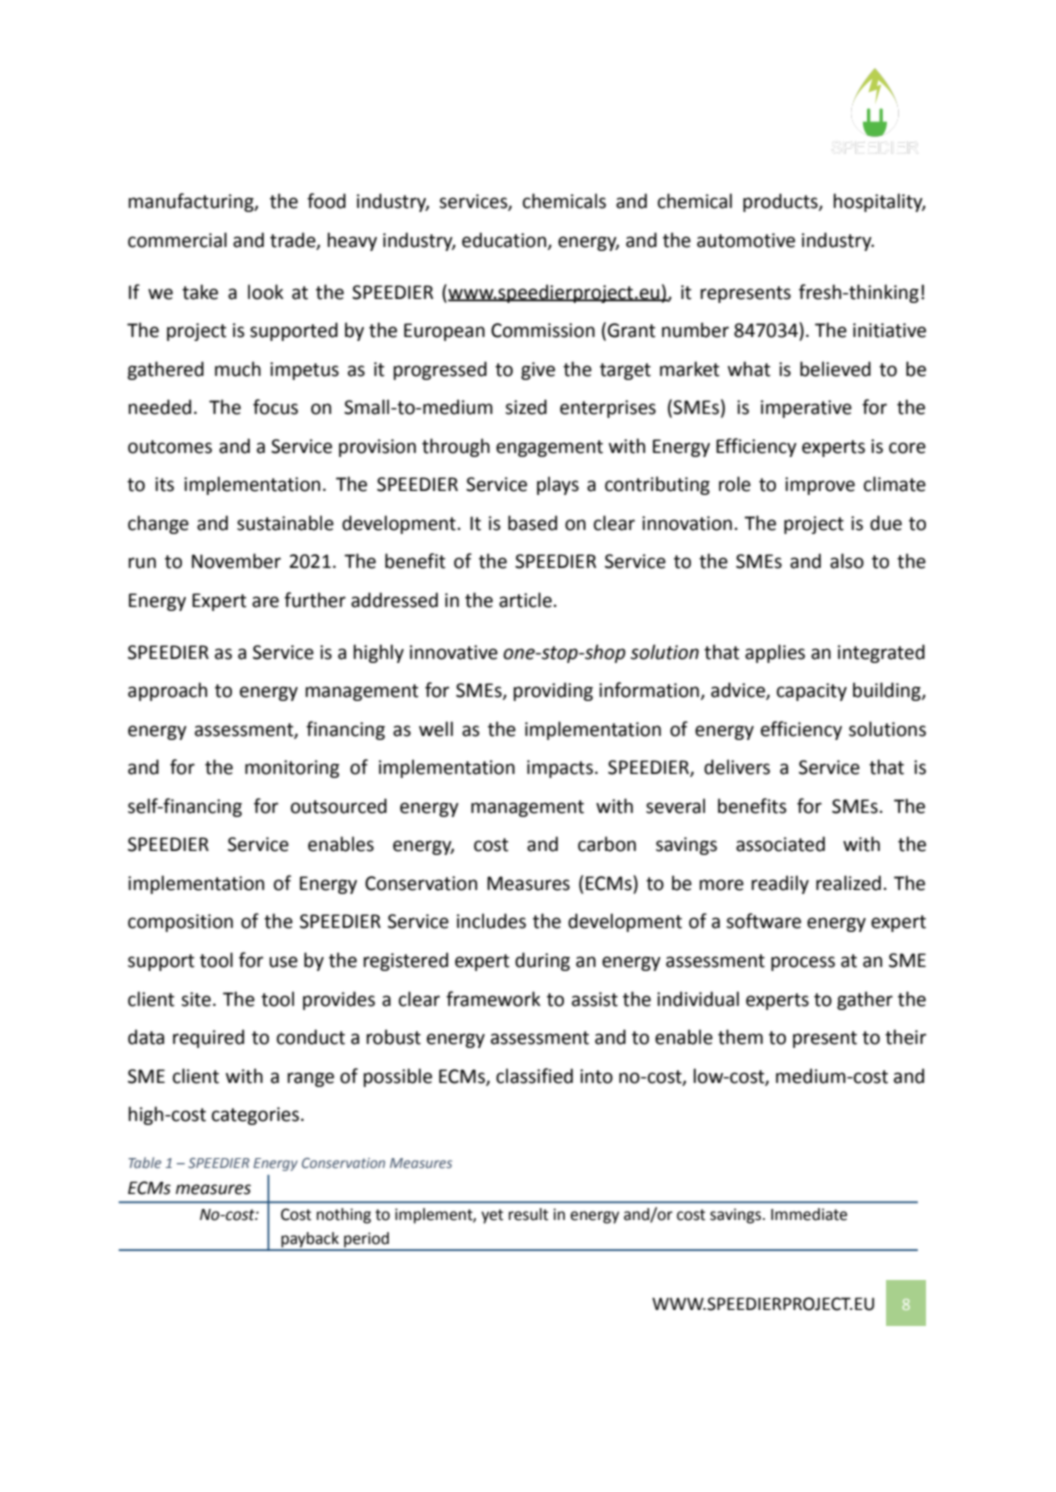 The image size is (1056, 1492). I want to click on result, so click(528, 1214).
